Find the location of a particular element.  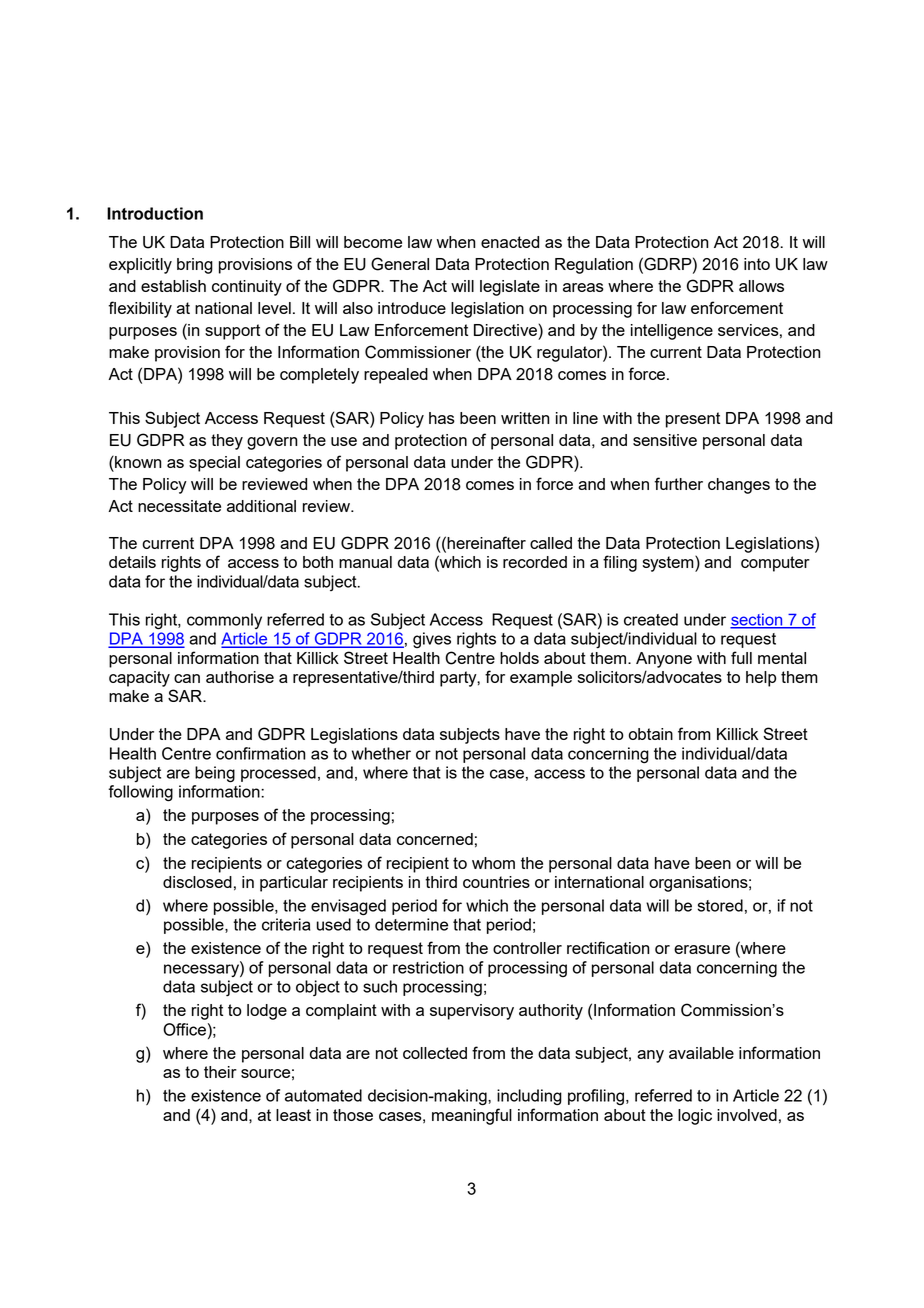

special is located at coordinates (214, 464).
